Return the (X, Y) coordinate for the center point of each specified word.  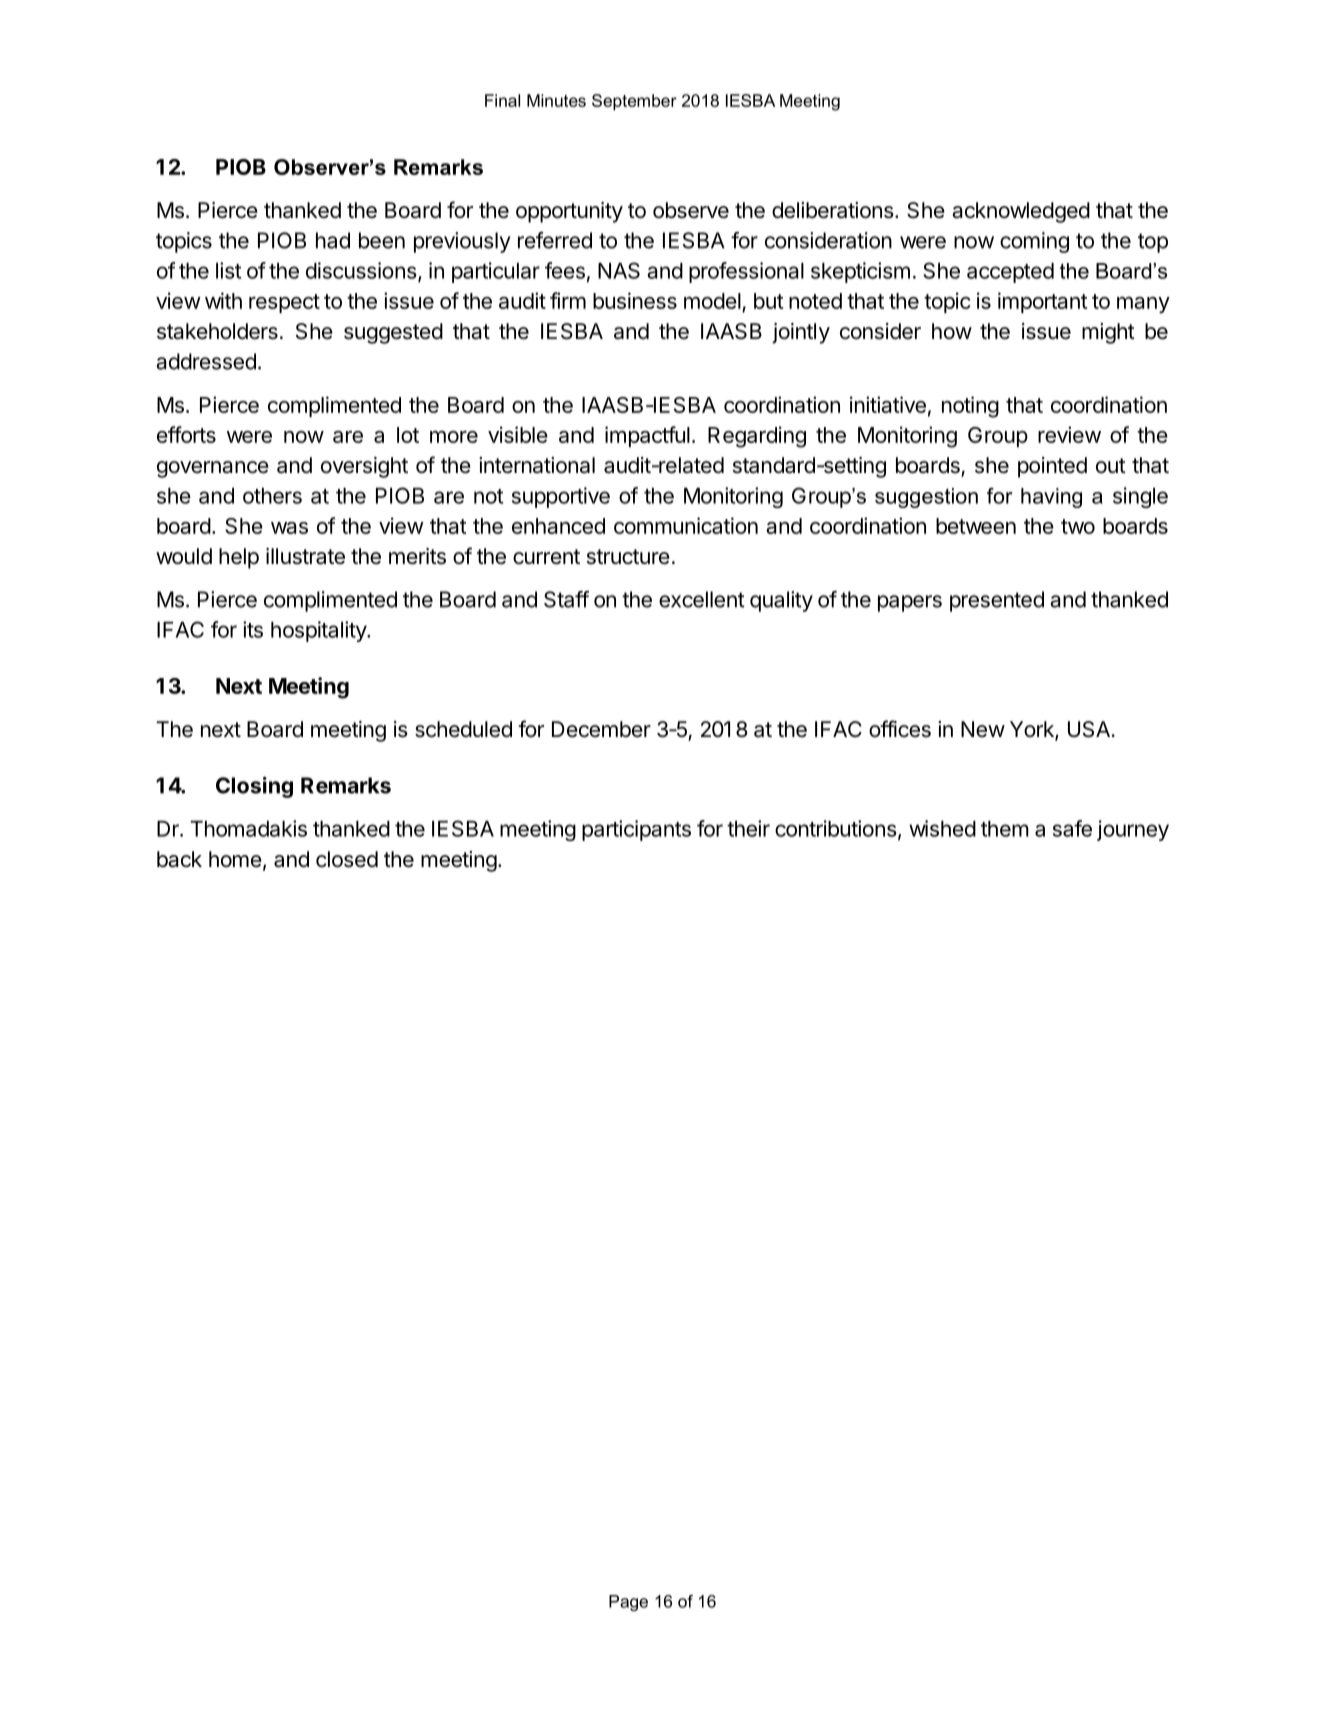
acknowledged (1021, 212)
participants (636, 830)
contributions (836, 828)
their (748, 828)
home (235, 859)
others (272, 496)
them (1005, 829)
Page (628, 1603)
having (1051, 498)
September (634, 102)
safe (1072, 828)
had (333, 240)
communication (686, 525)
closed (347, 859)
